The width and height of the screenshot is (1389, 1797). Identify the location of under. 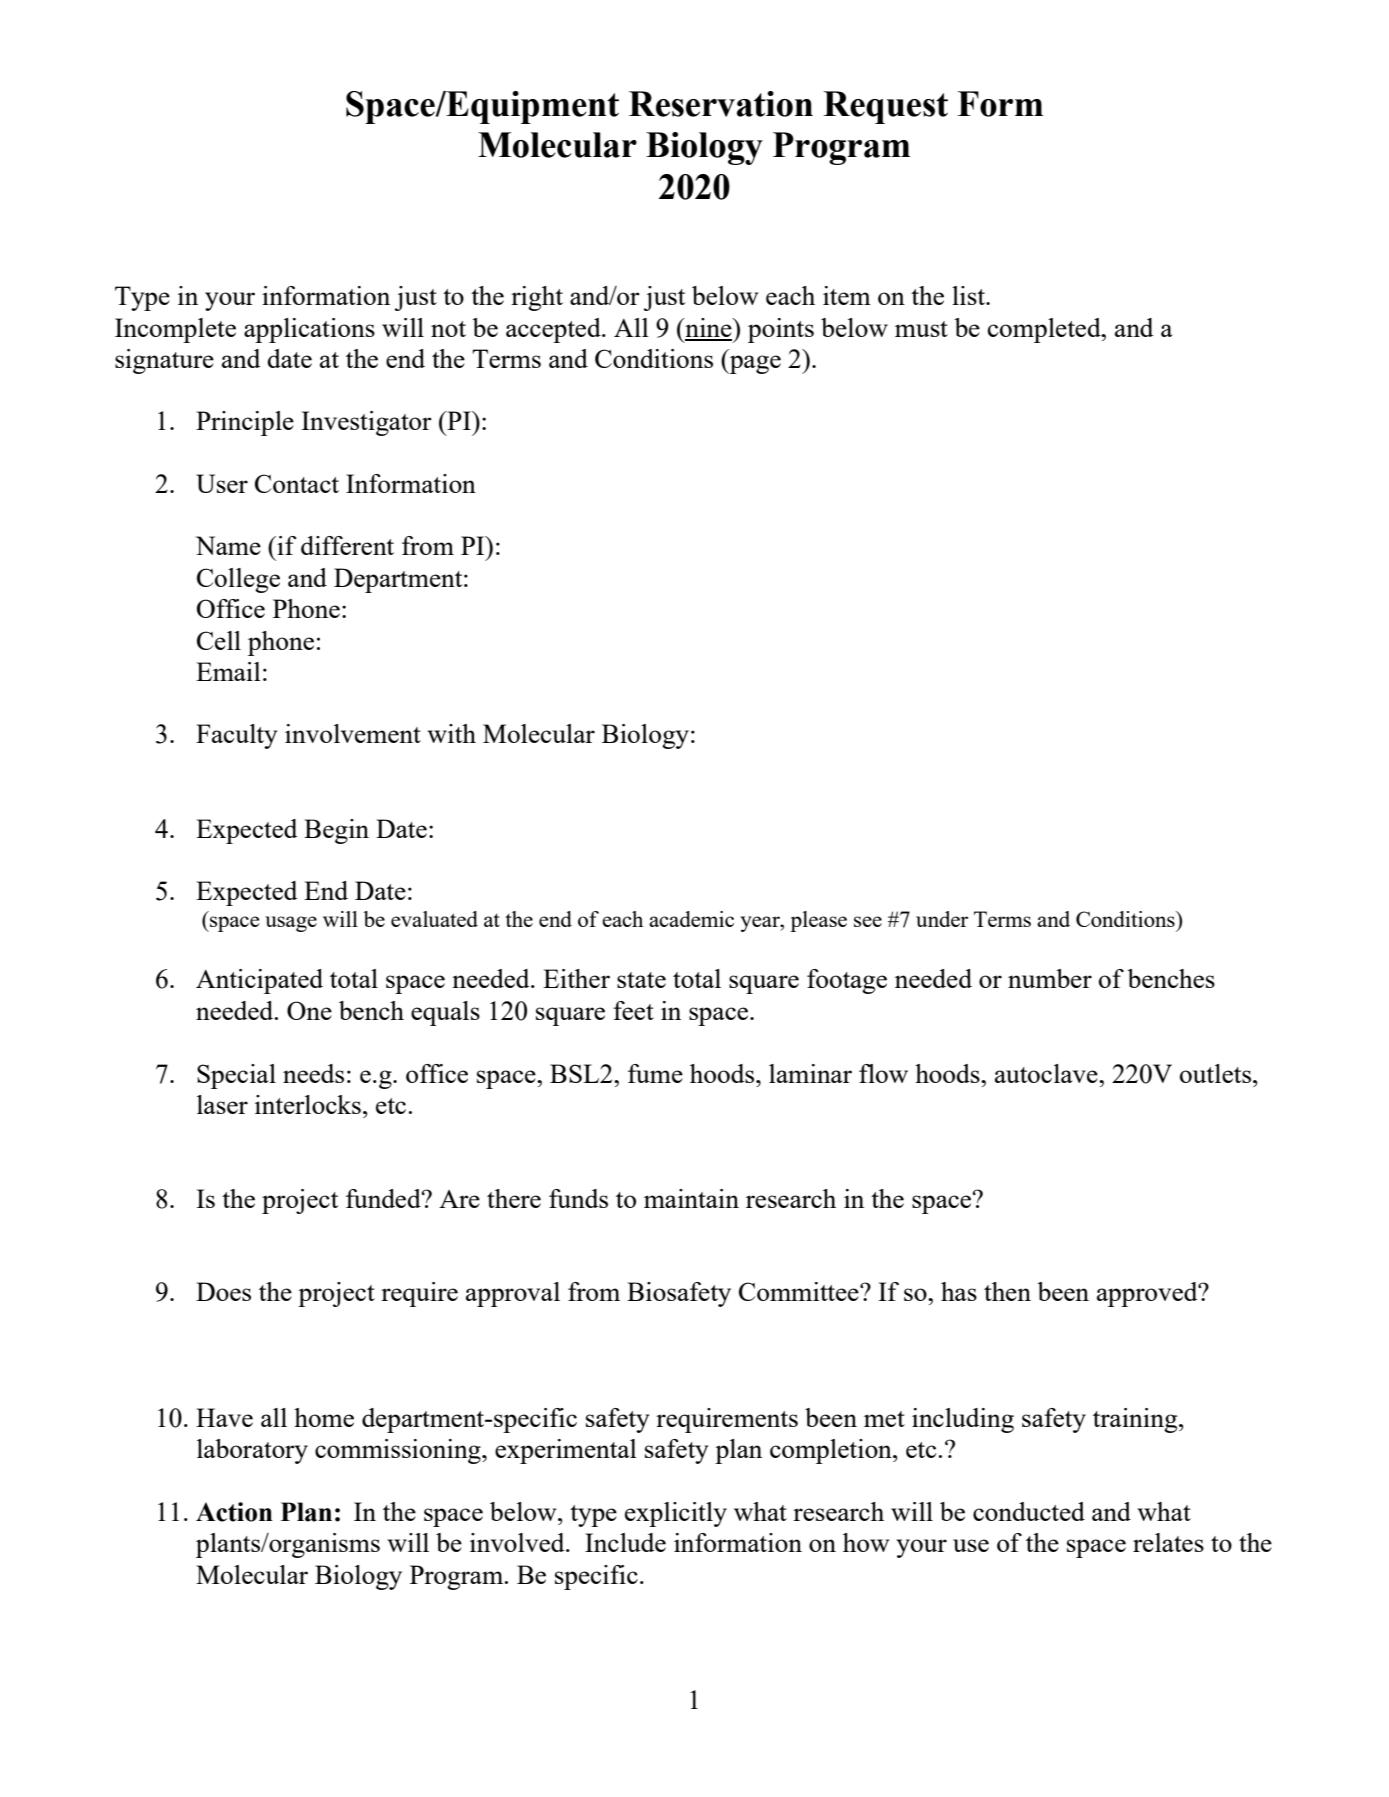
(942, 919).
